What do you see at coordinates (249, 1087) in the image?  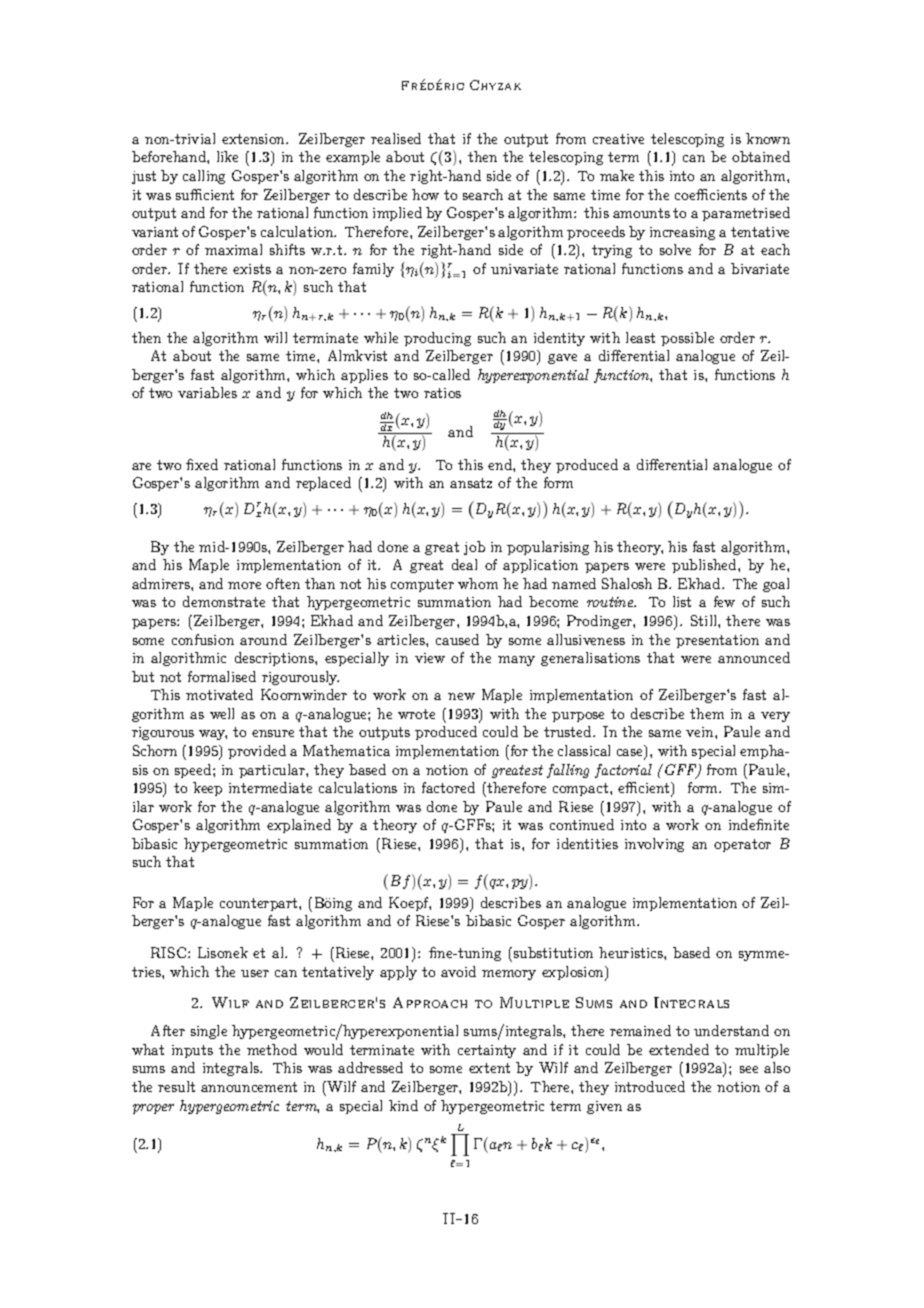 I see `announcement` at bounding box center [249, 1087].
